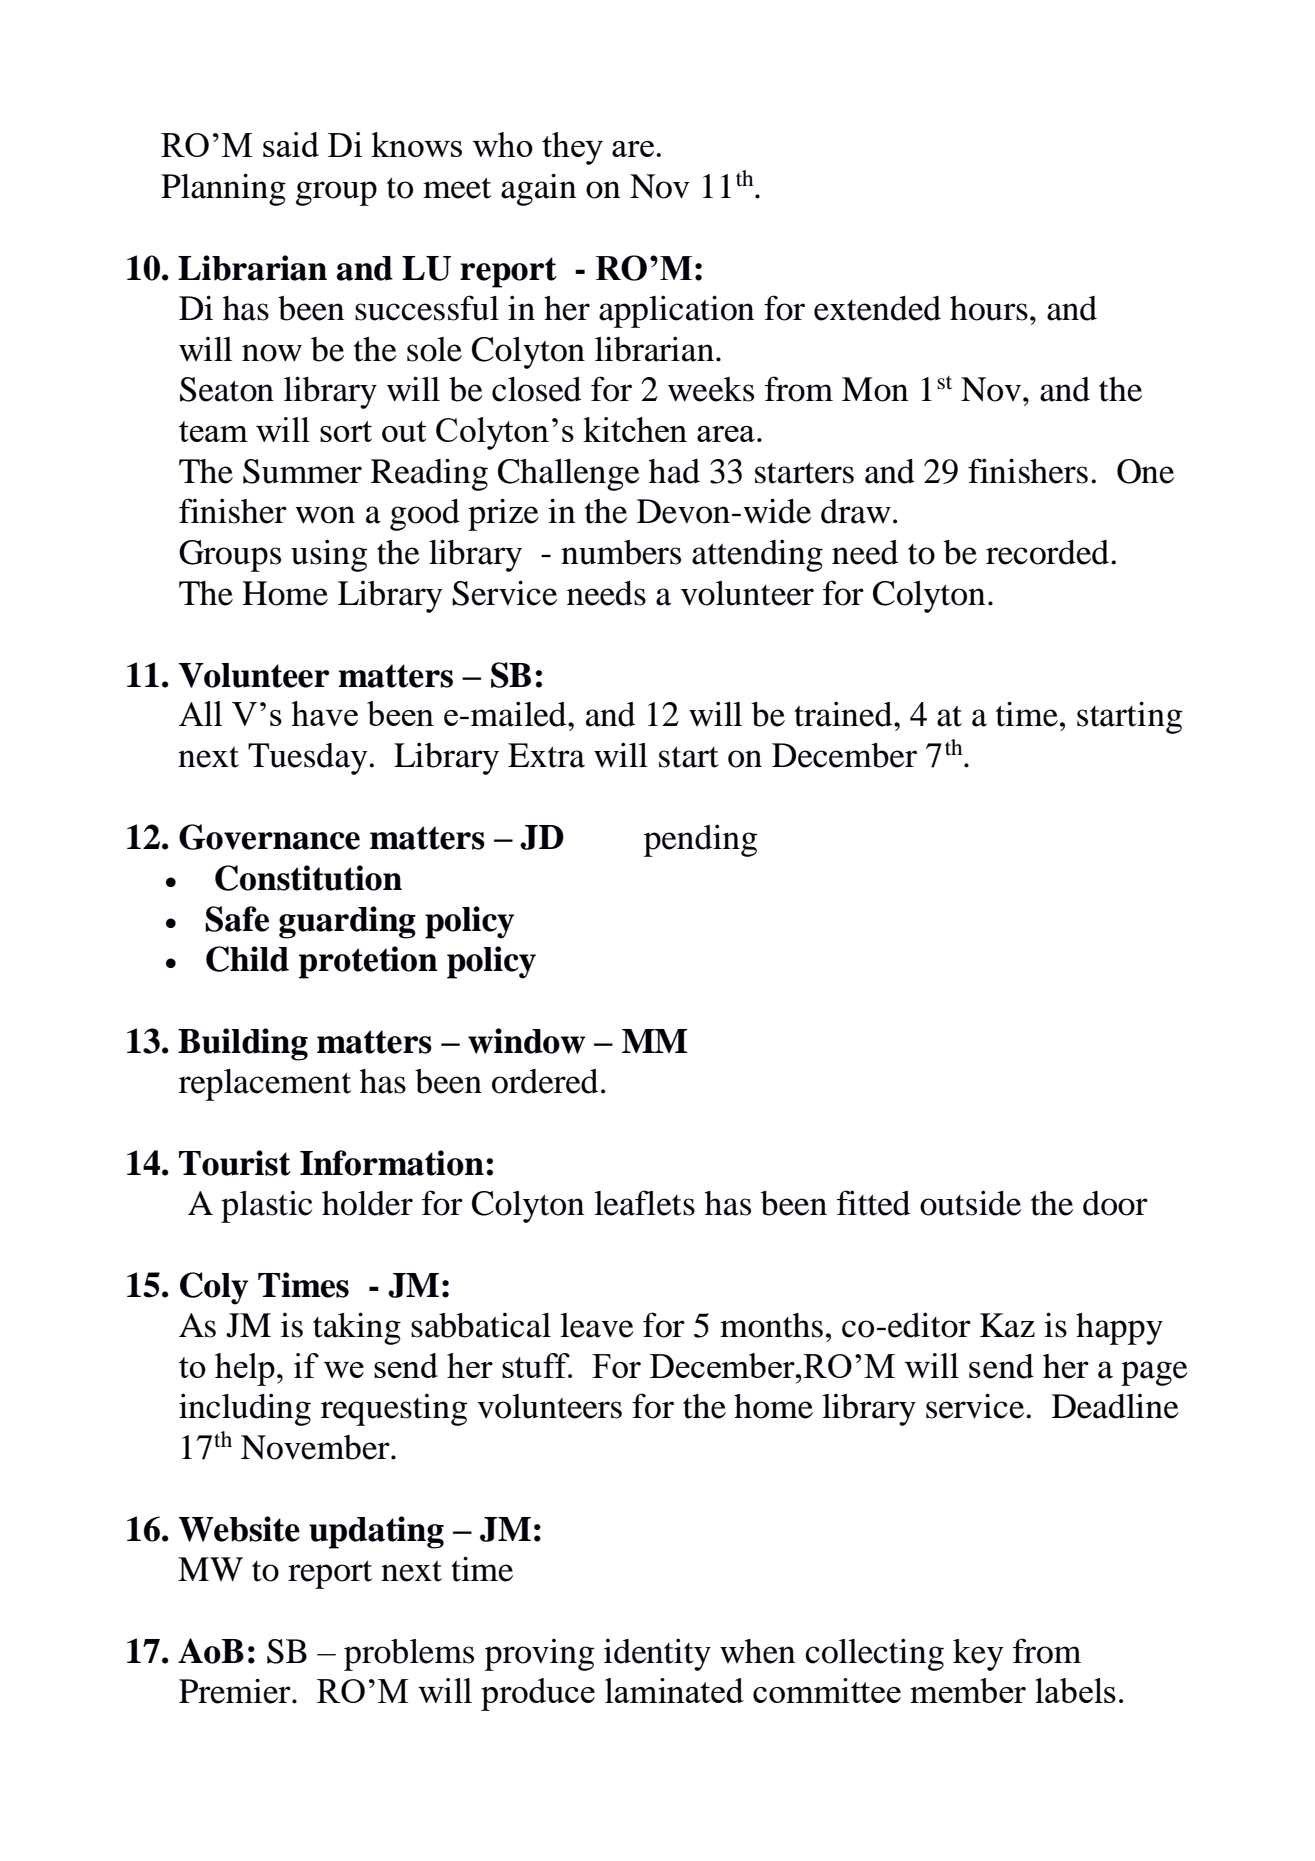 The image size is (1315, 1861). What do you see at coordinates (409, 1655) in the image?
I see `problems` at bounding box center [409, 1655].
